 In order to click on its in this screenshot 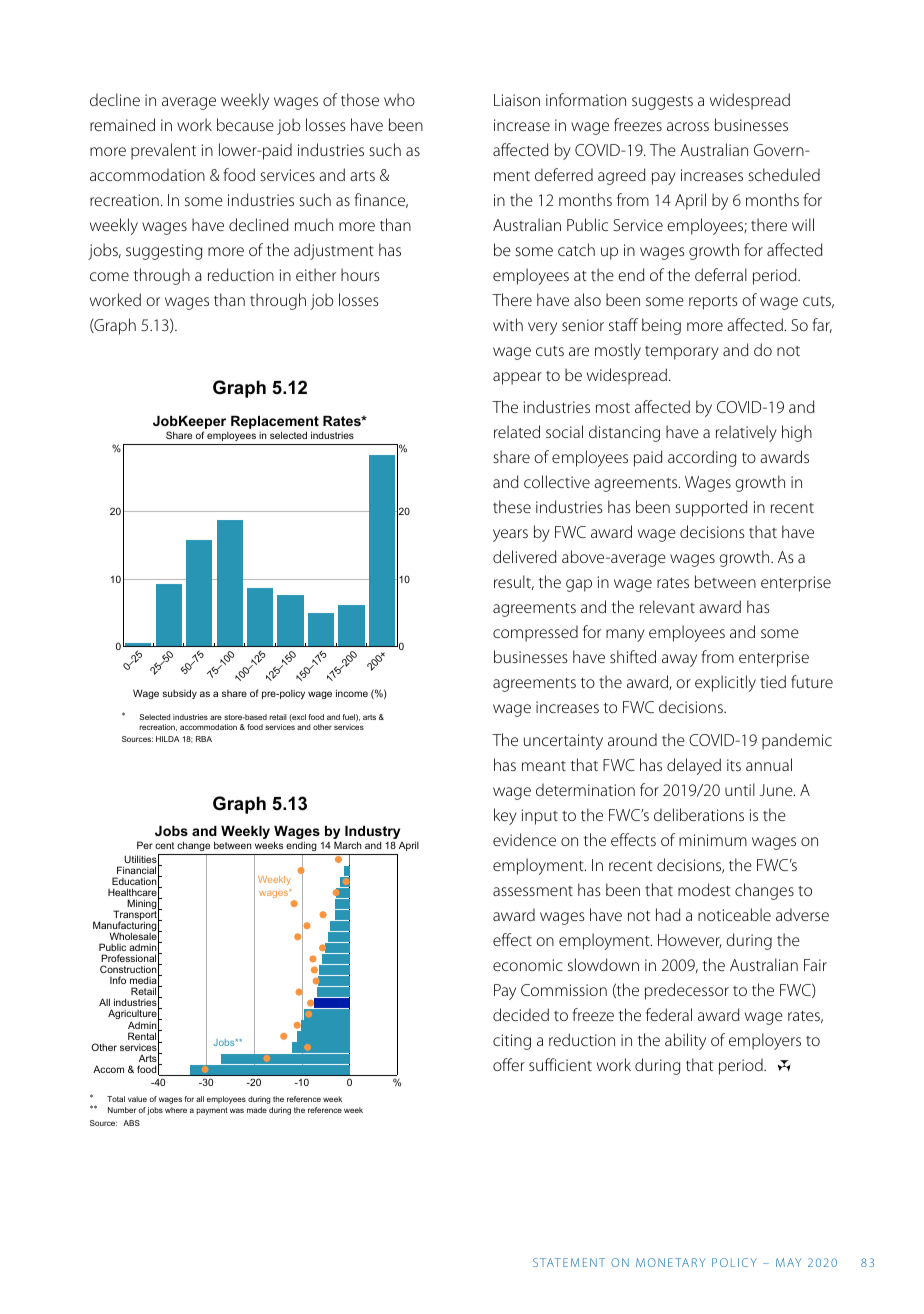, I will do `click(734, 765)`.
